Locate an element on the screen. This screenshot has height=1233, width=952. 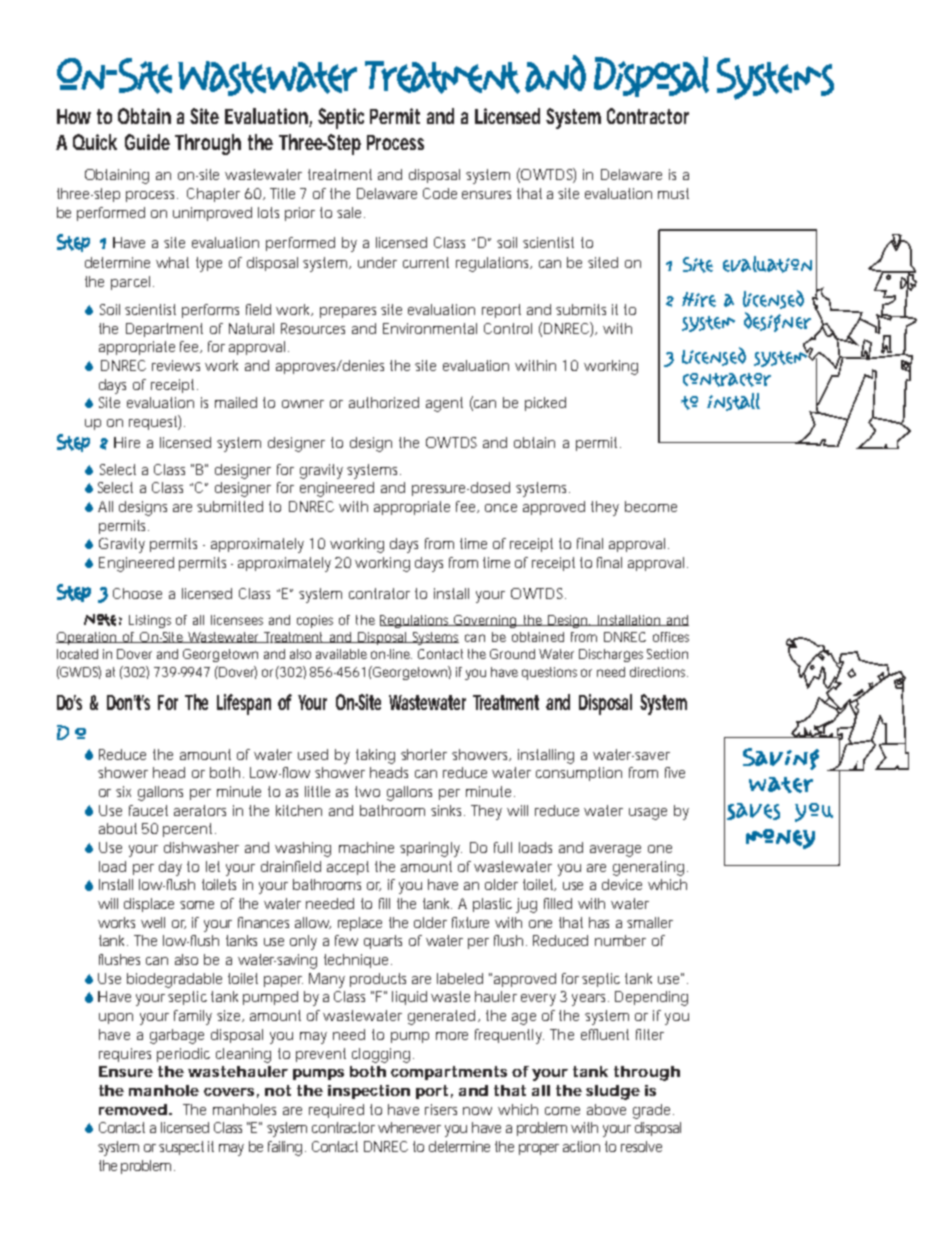
Section is located at coordinates (667, 654).
